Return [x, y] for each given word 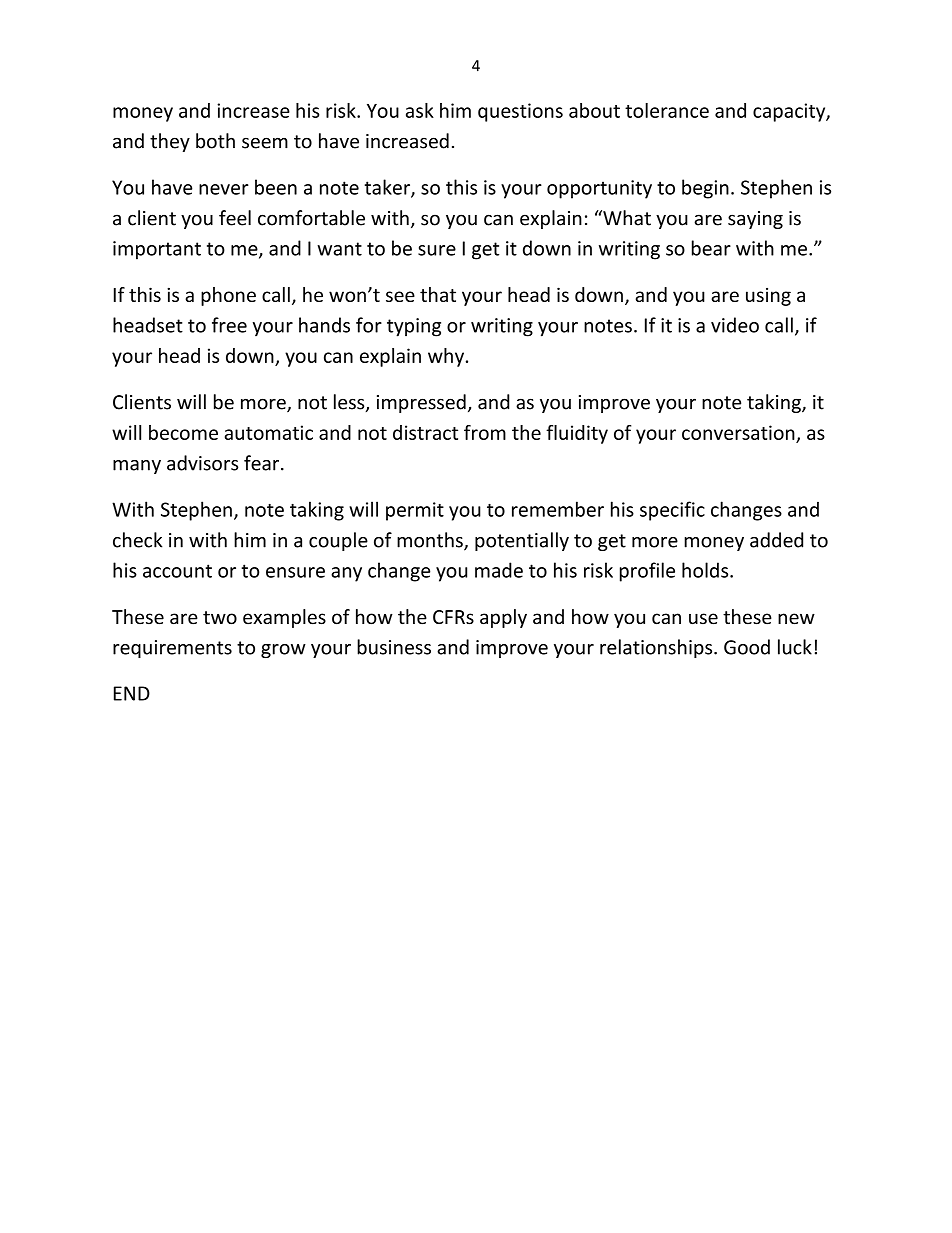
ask [420, 110]
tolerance [667, 110]
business [394, 647]
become [183, 432]
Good [747, 647]
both [215, 141]
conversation [738, 432]
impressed [421, 403]
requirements [172, 649]
